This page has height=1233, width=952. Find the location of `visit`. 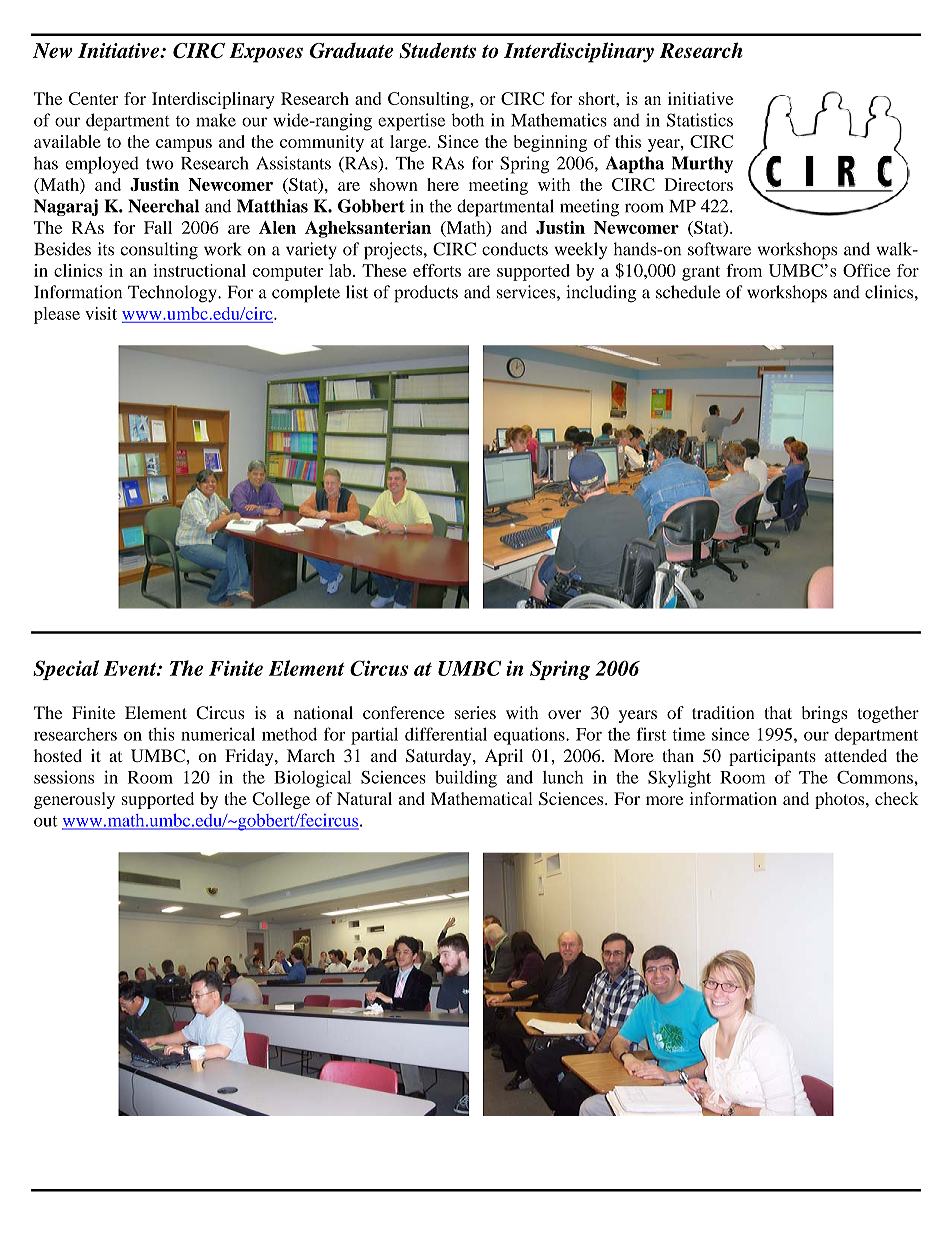

visit is located at coordinates (101, 313).
